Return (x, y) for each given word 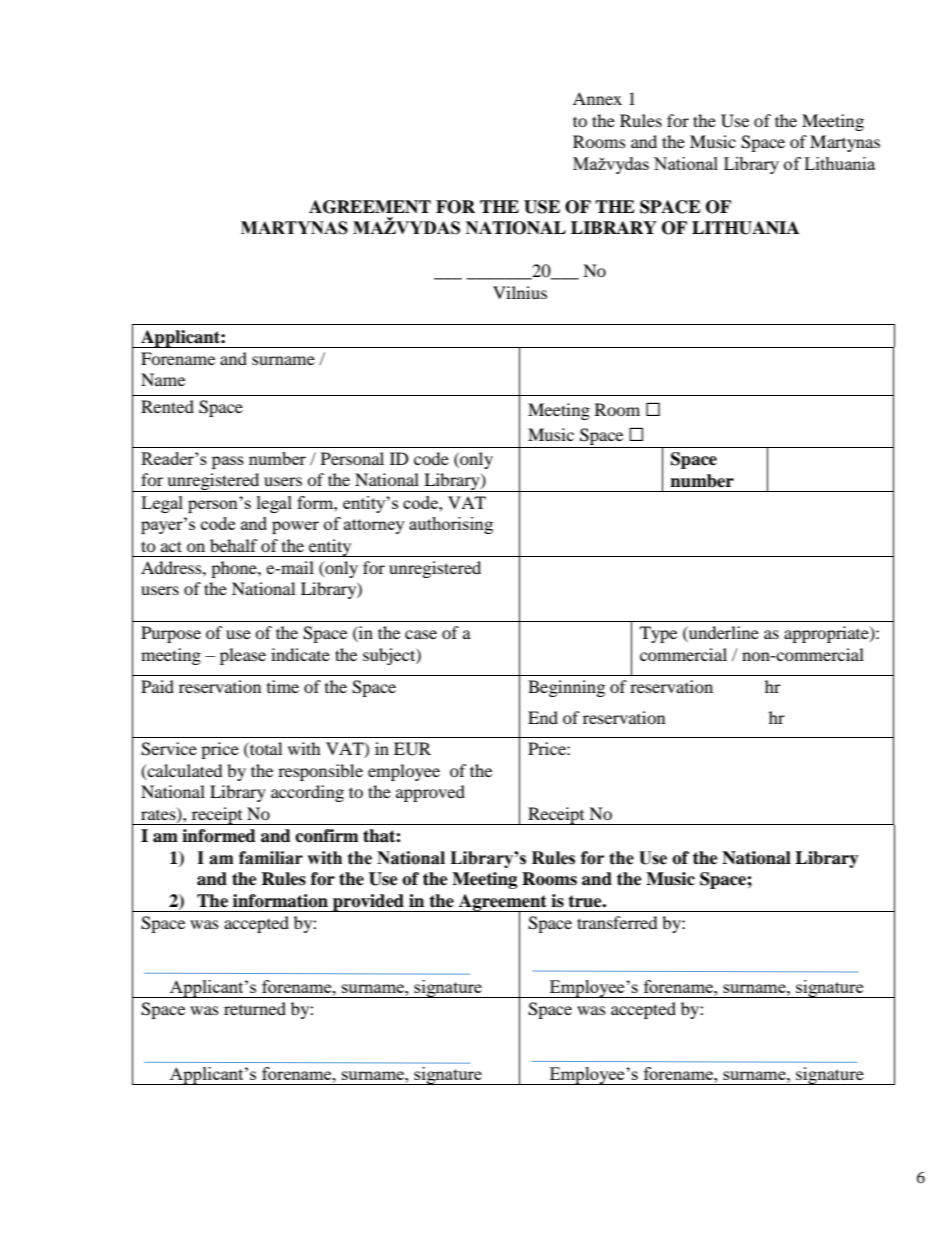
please (243, 656)
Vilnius (520, 292)
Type (658, 634)
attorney (374, 526)
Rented (167, 406)
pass (228, 462)
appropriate (827, 634)
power (295, 527)
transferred (617, 922)
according (307, 793)
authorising (451, 525)
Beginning (566, 688)
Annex (597, 98)
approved (430, 793)
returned (255, 1008)
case (421, 634)
